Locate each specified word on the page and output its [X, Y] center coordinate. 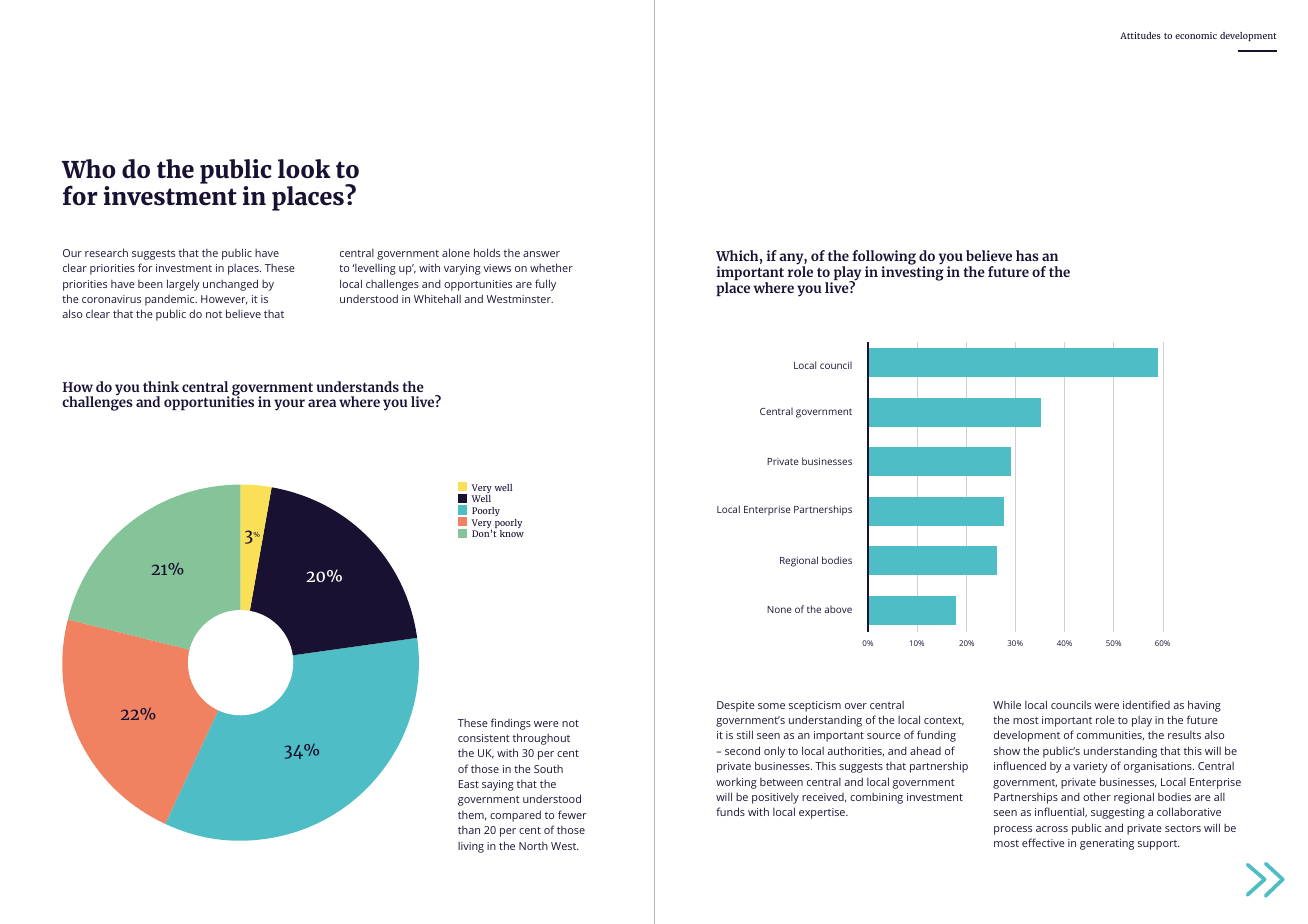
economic [1196, 35]
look [304, 169]
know [512, 533]
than [469, 830]
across [1052, 829]
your [289, 405]
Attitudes [1140, 35]
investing [912, 273]
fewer [572, 814]
